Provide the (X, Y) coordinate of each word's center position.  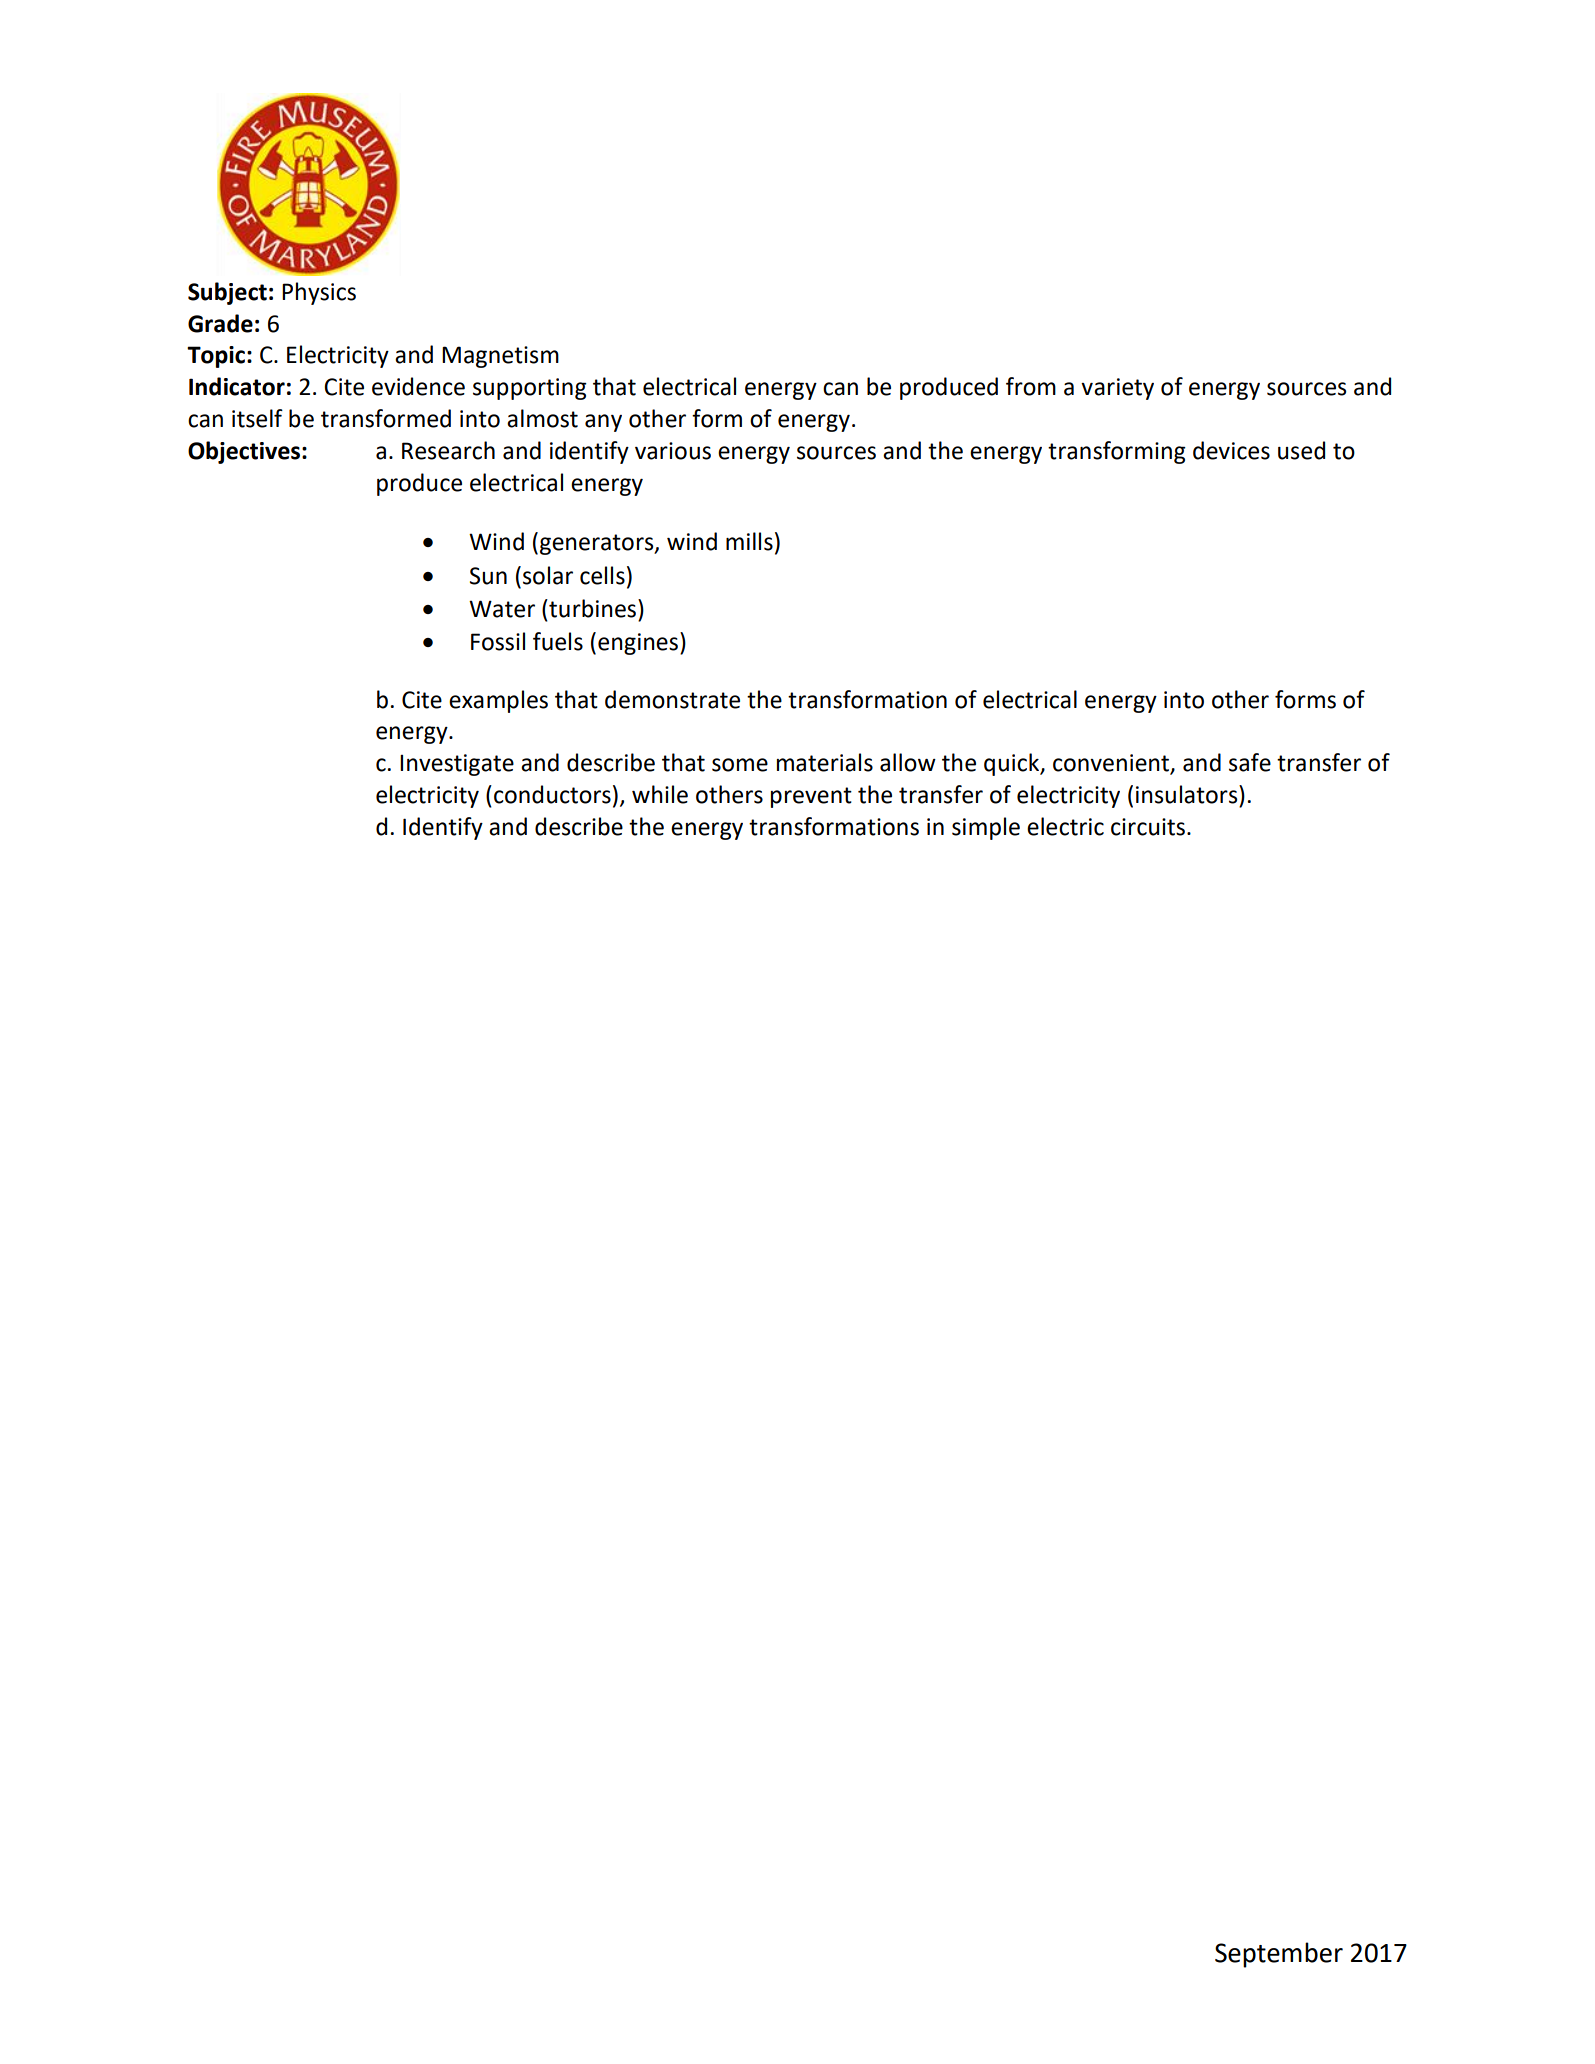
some (740, 765)
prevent (811, 797)
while (660, 794)
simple (986, 828)
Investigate (457, 765)
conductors (552, 794)
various (673, 451)
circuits (1148, 827)
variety (1117, 389)
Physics (319, 293)
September (1279, 1955)
